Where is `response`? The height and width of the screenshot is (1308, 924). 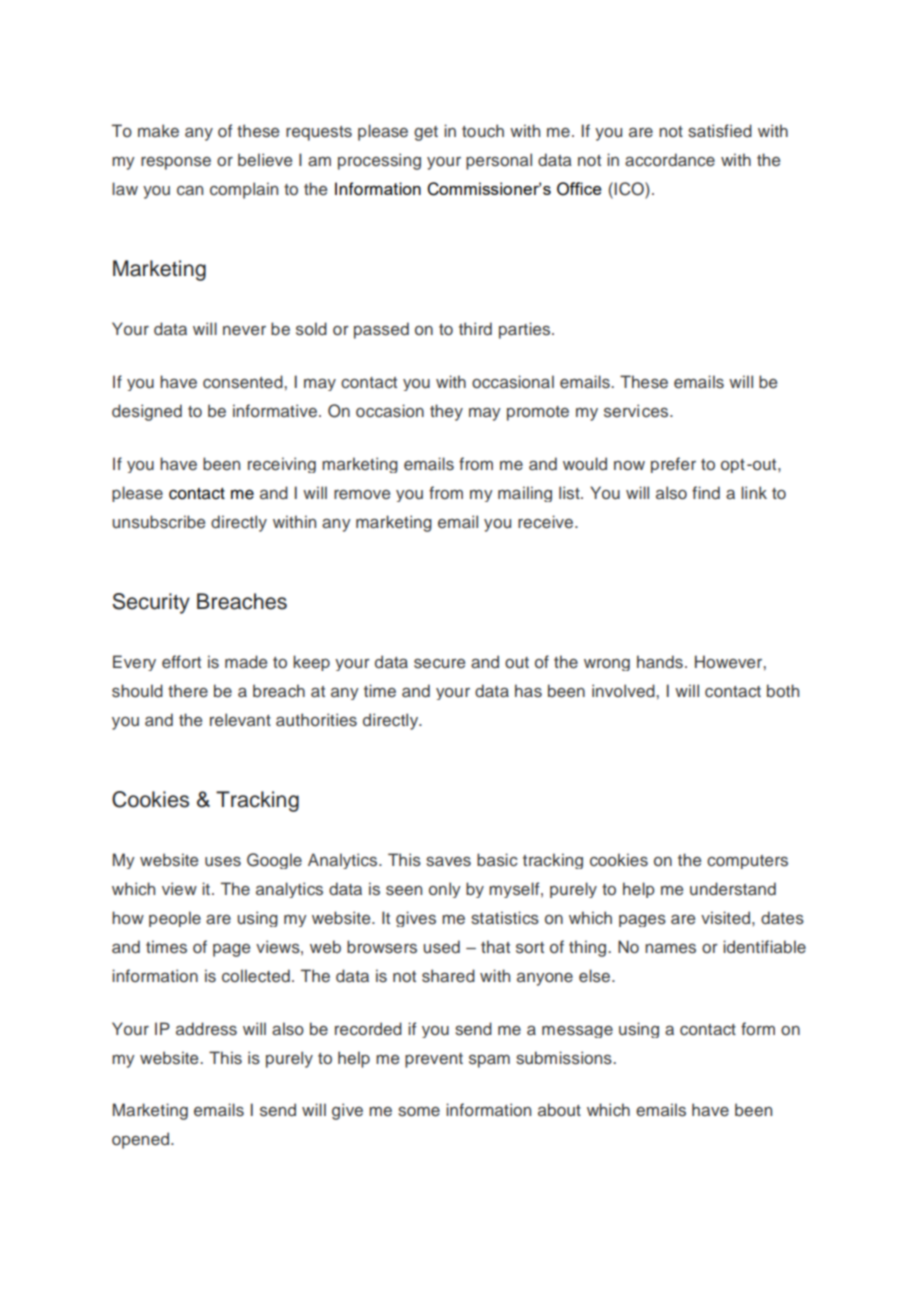 response is located at coordinates (176, 163).
